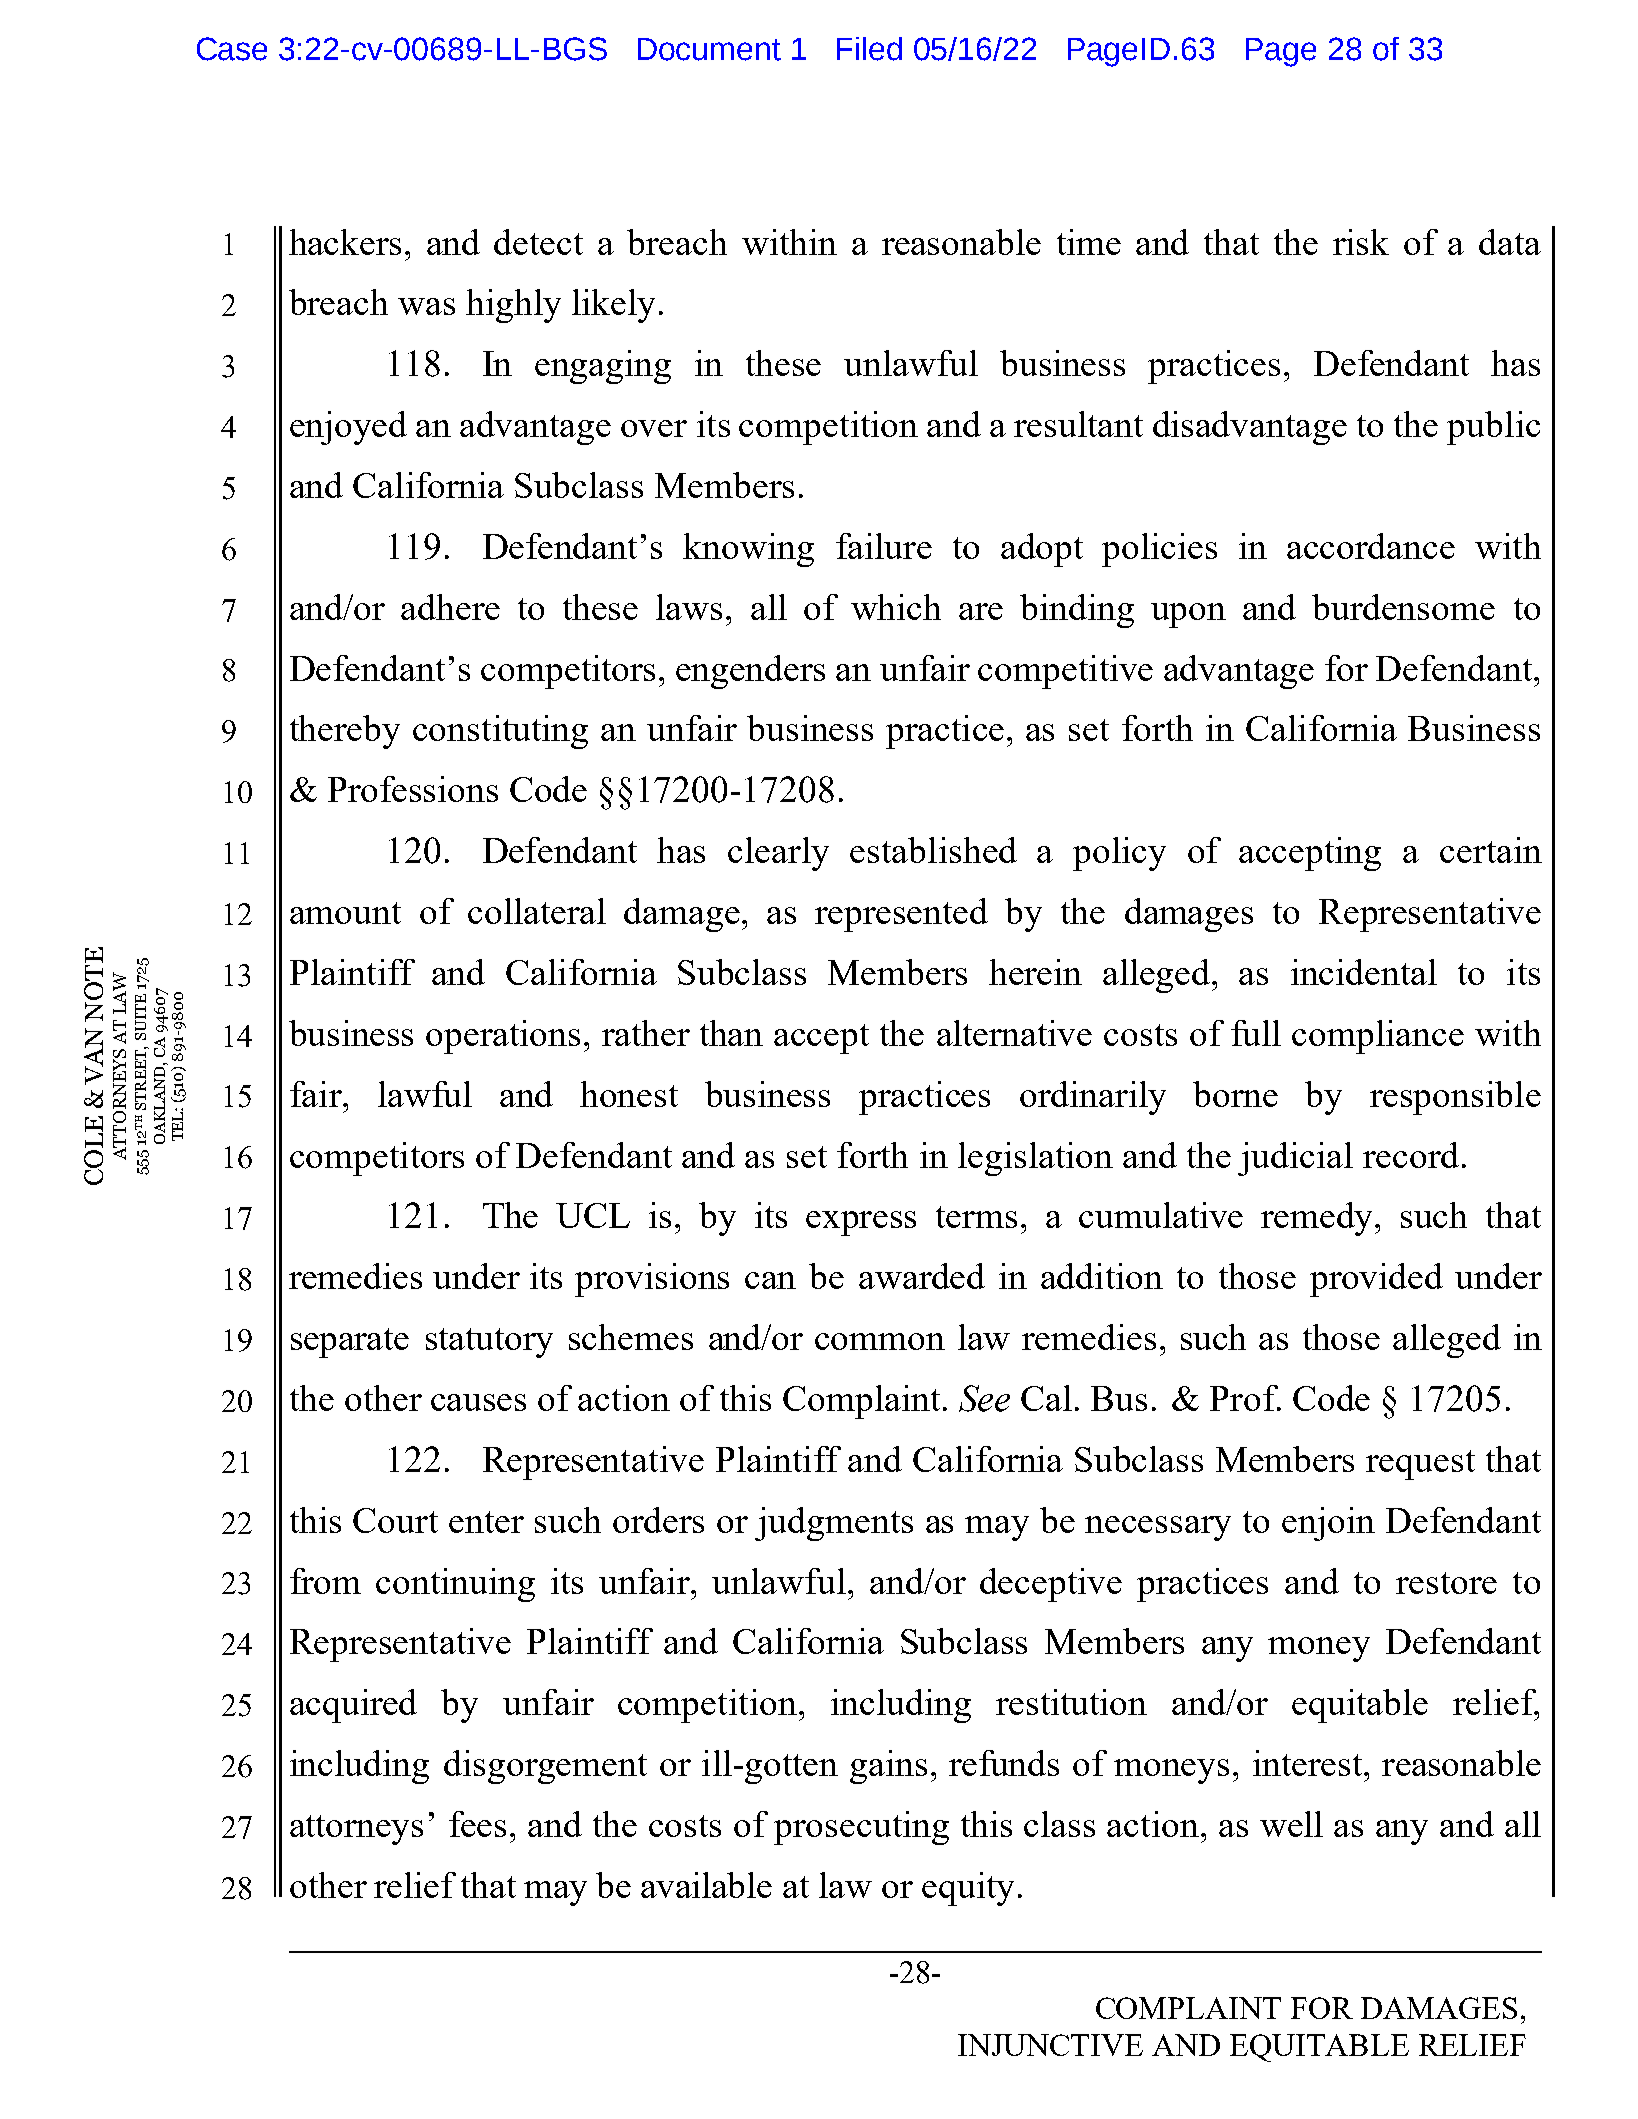  Describe the element at coordinates (1378, 1037) in the screenshot. I see `compliance` at that location.
